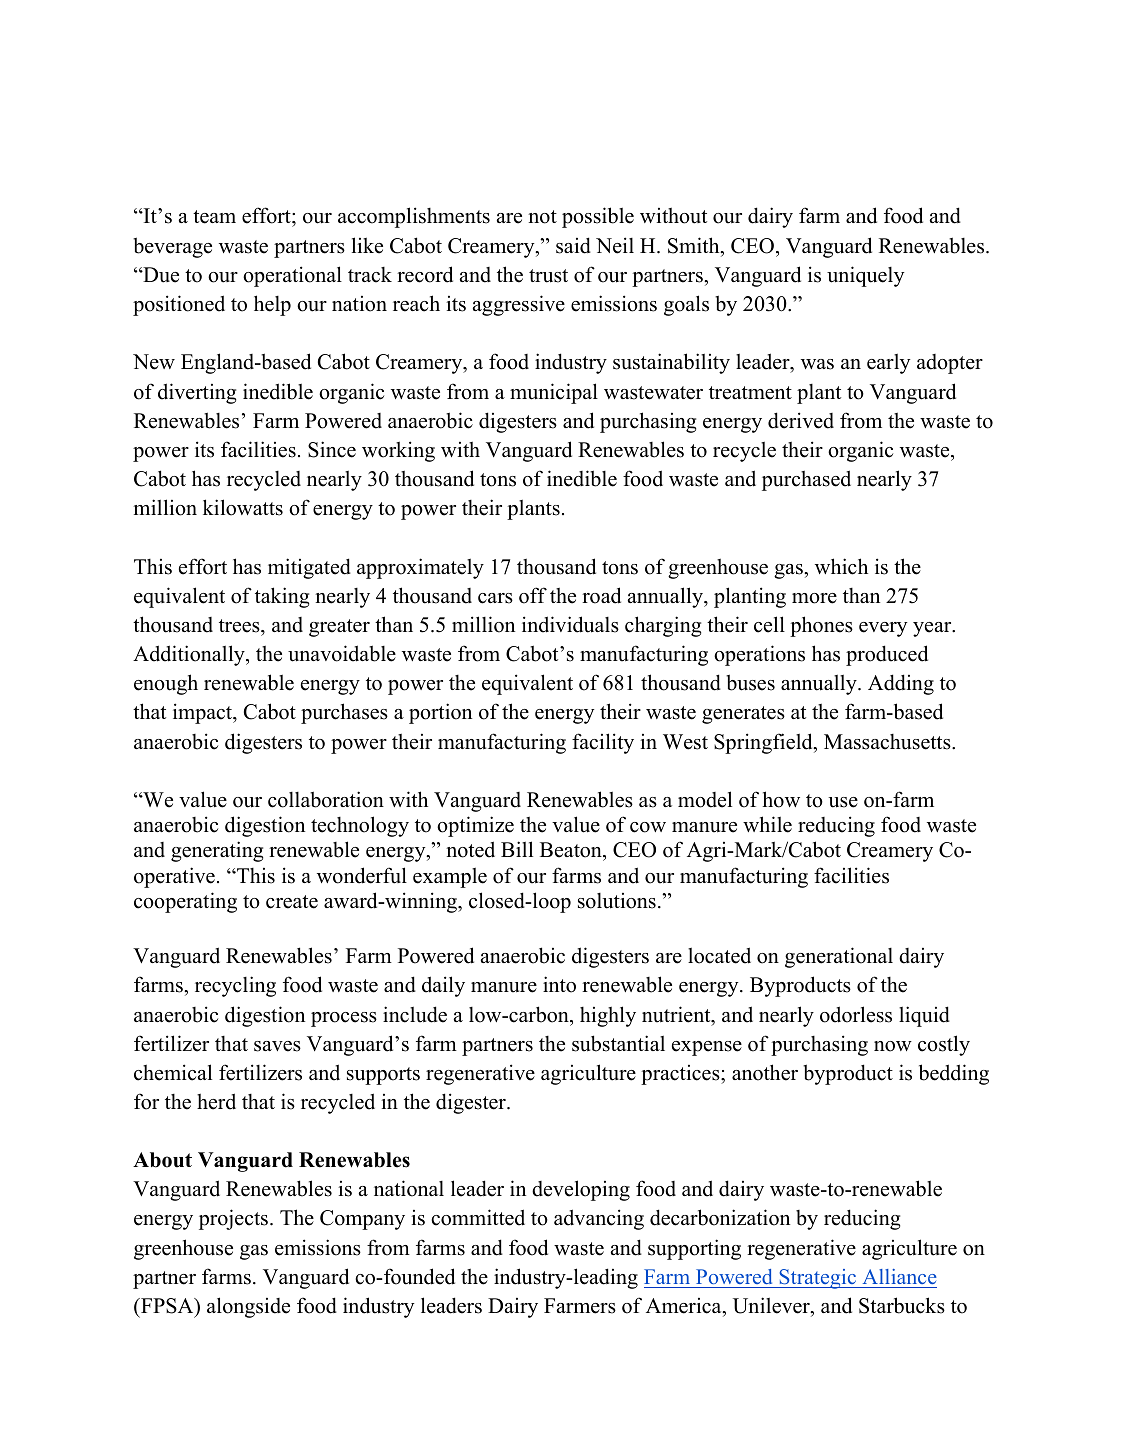  Describe the element at coordinates (573, 245) in the page. I see `said` at that location.
